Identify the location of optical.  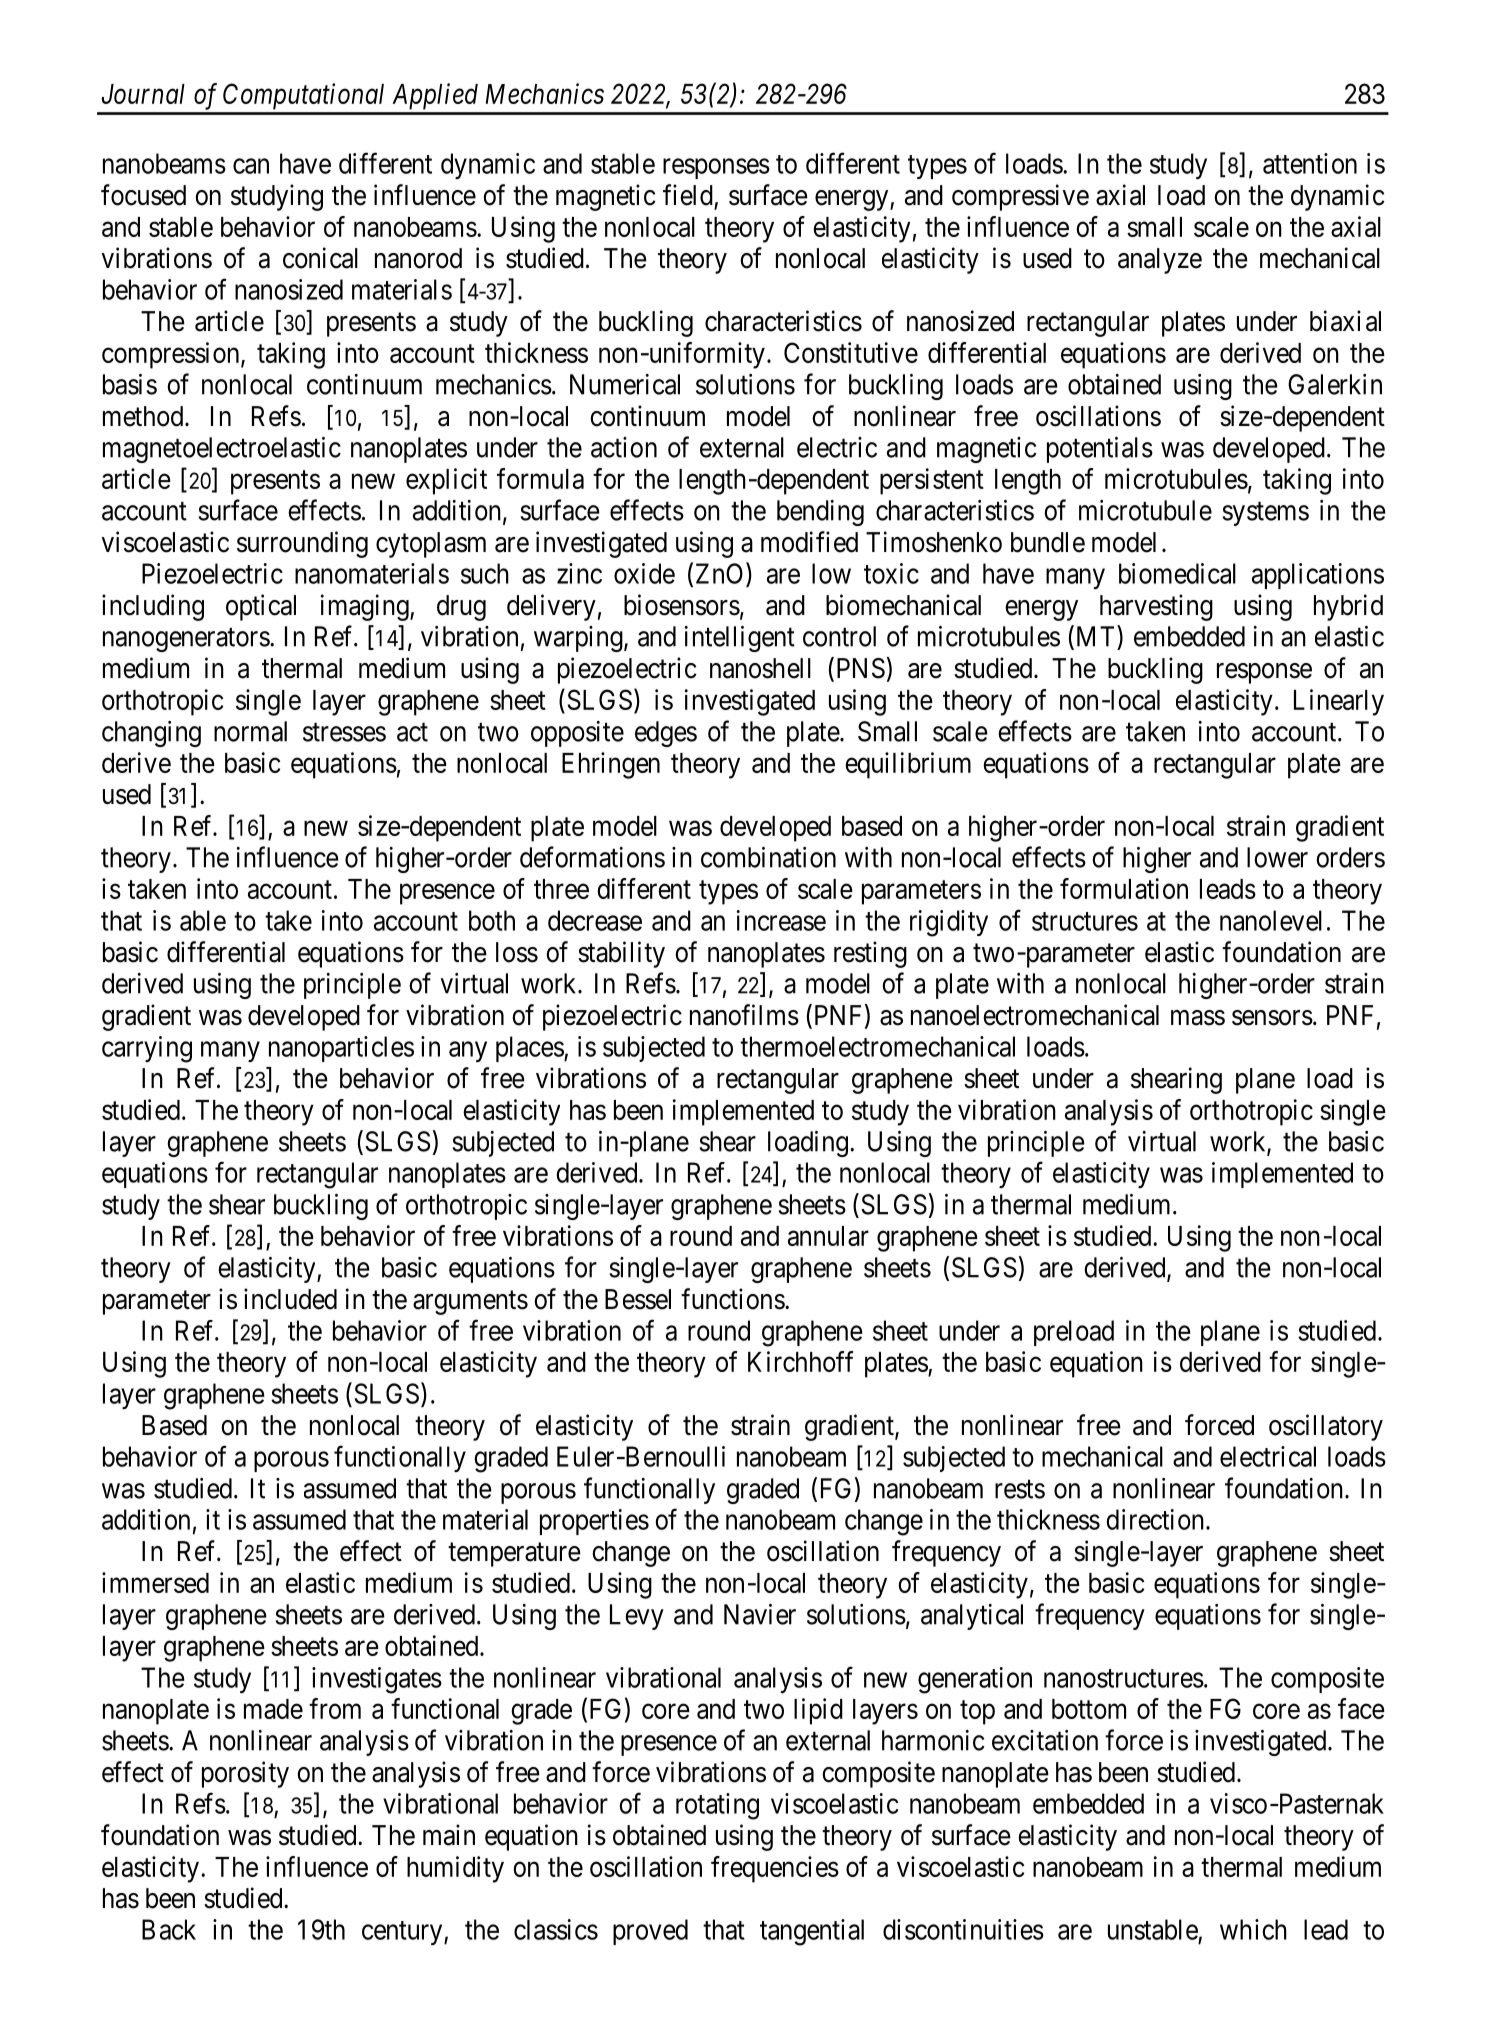
(261, 607).
